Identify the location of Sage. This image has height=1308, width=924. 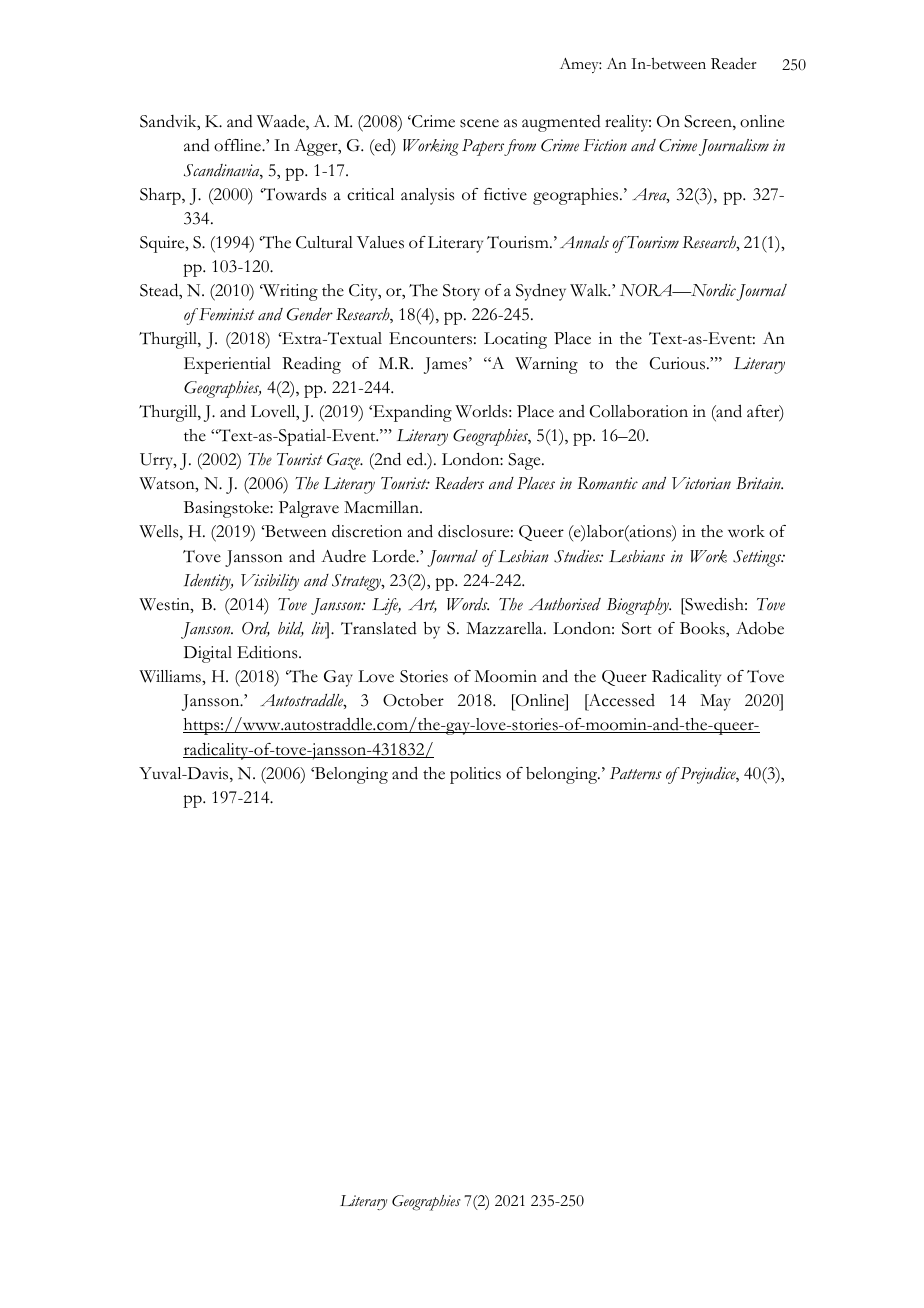
(525, 461).
